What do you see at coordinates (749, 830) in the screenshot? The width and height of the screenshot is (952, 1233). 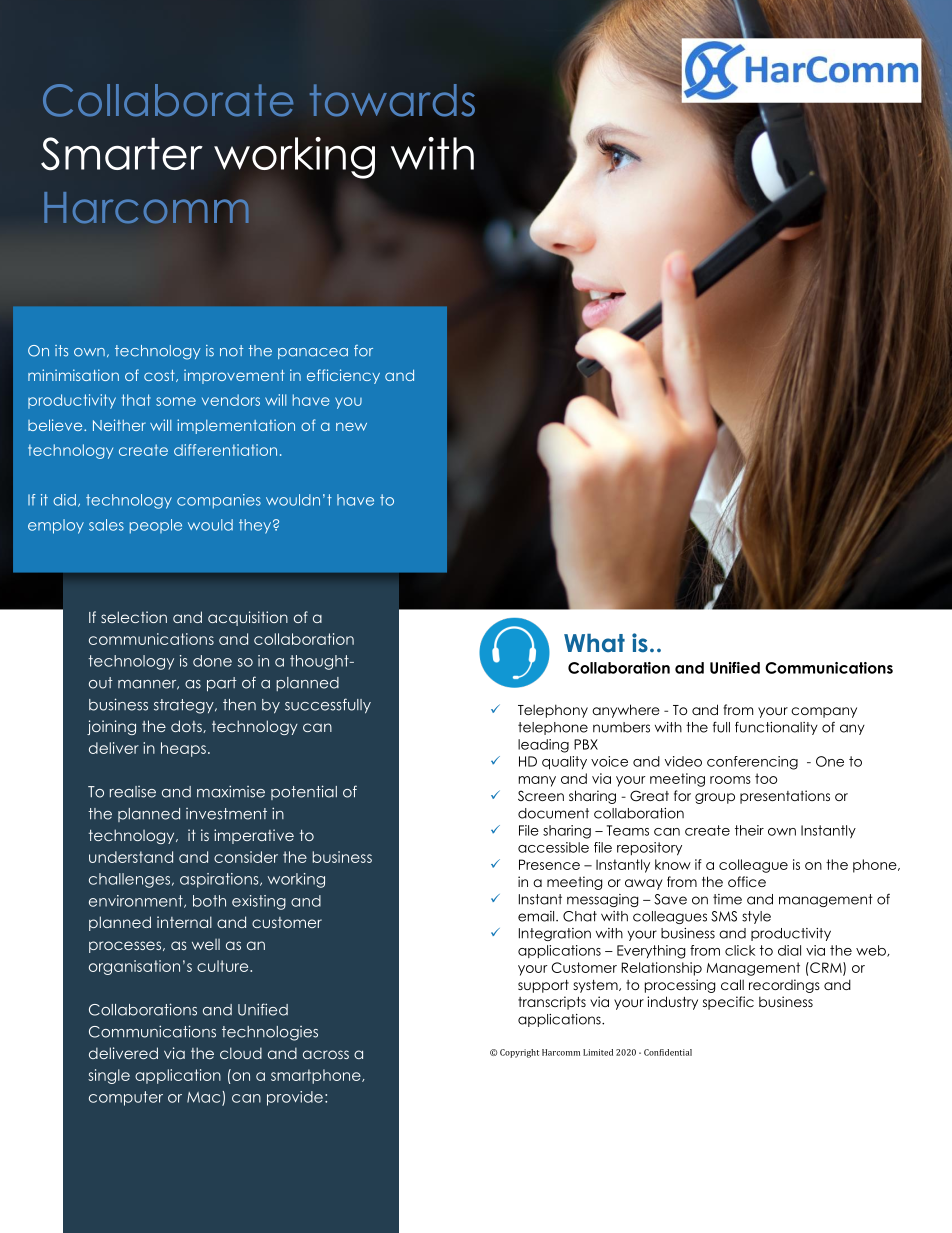 I see `their` at bounding box center [749, 830].
